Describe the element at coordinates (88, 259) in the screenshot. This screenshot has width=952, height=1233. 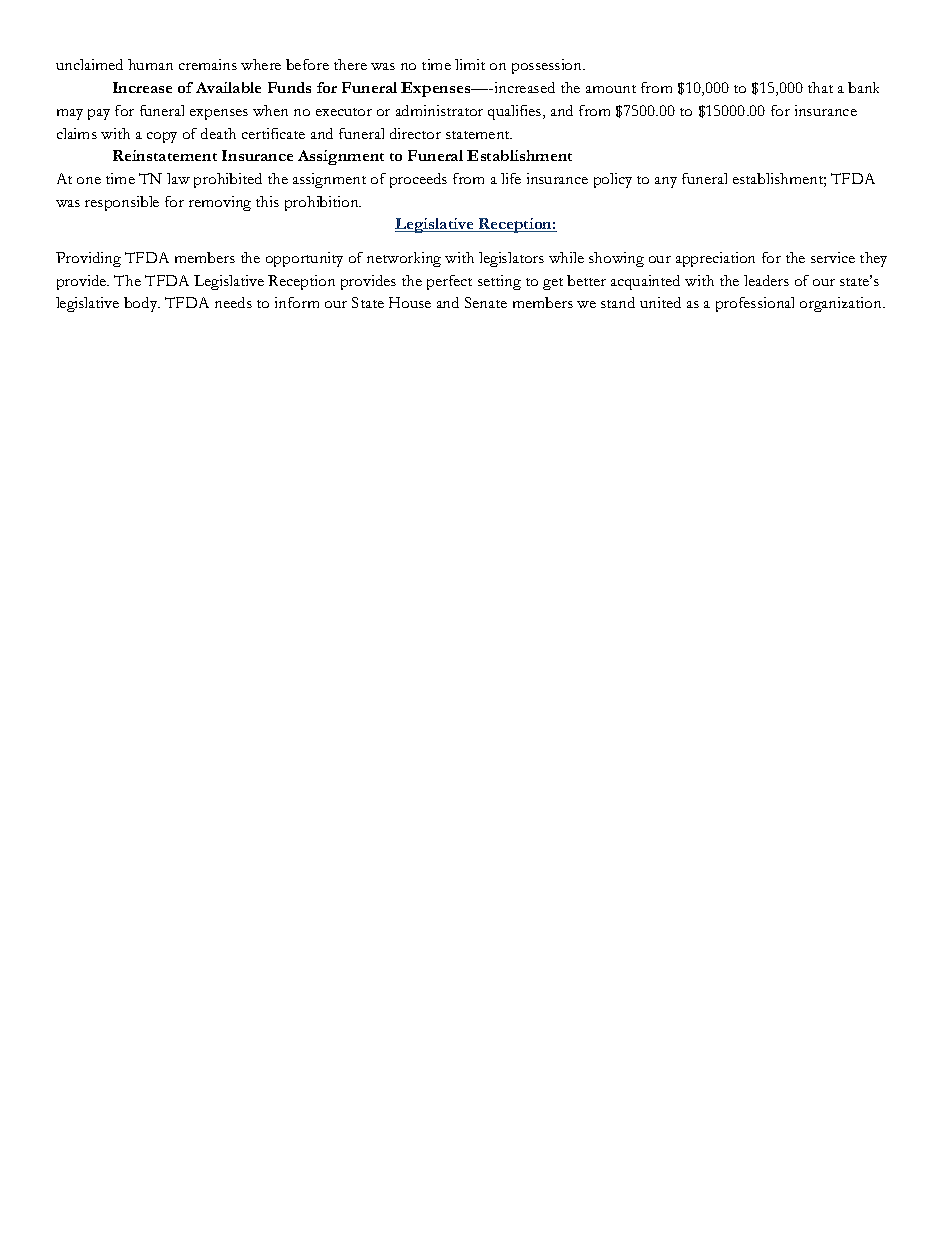
I see `Providing` at that location.
